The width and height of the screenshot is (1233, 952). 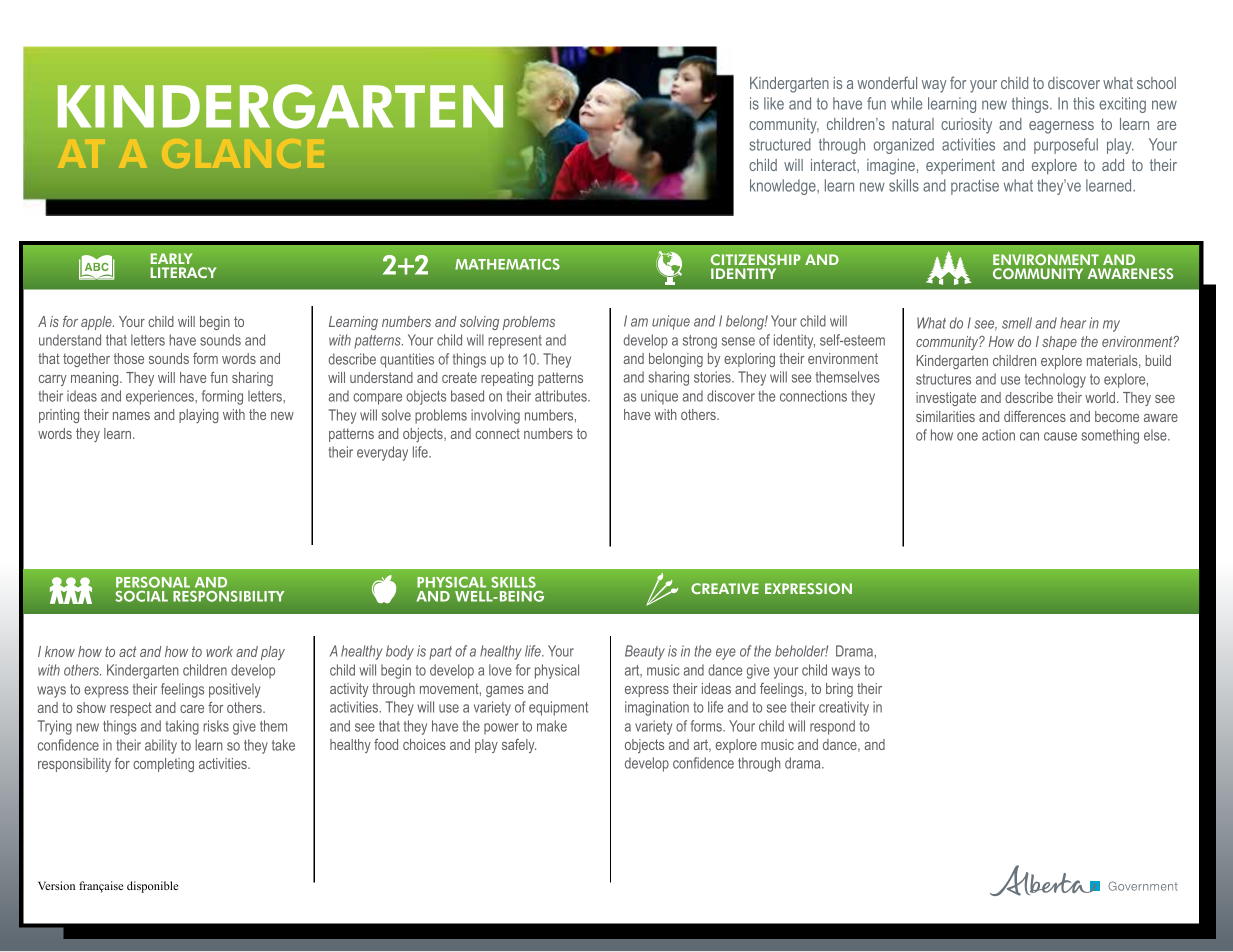 What do you see at coordinates (645, 652) in the screenshot?
I see `Beauty` at bounding box center [645, 652].
